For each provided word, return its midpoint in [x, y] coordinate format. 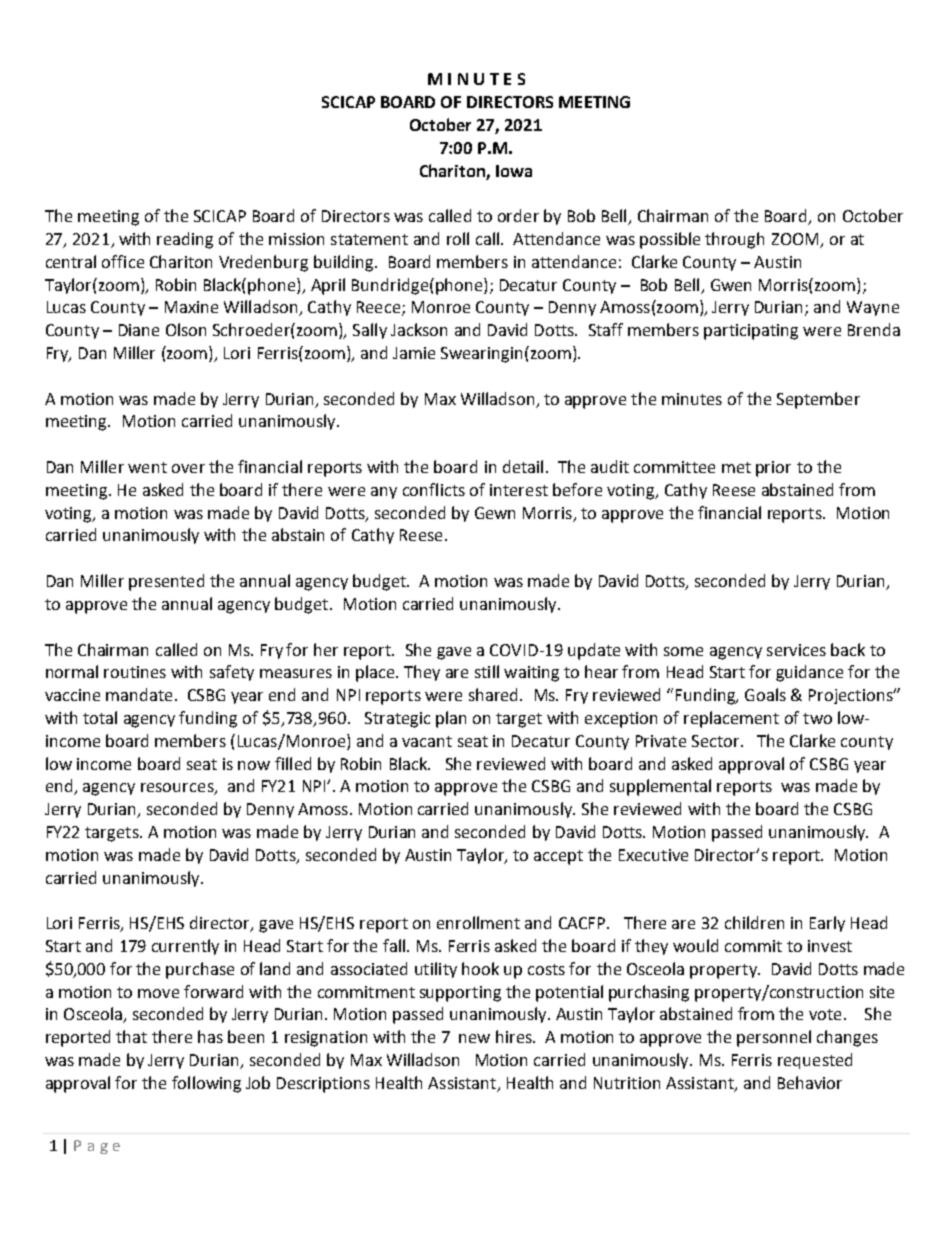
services [796, 650]
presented [166, 582]
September [818, 400]
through [734, 240]
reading [185, 240]
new [474, 1038]
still [487, 671]
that [131, 1036]
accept [558, 857]
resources [178, 789]
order [518, 215]
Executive [653, 855]
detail [523, 466]
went [147, 467]
